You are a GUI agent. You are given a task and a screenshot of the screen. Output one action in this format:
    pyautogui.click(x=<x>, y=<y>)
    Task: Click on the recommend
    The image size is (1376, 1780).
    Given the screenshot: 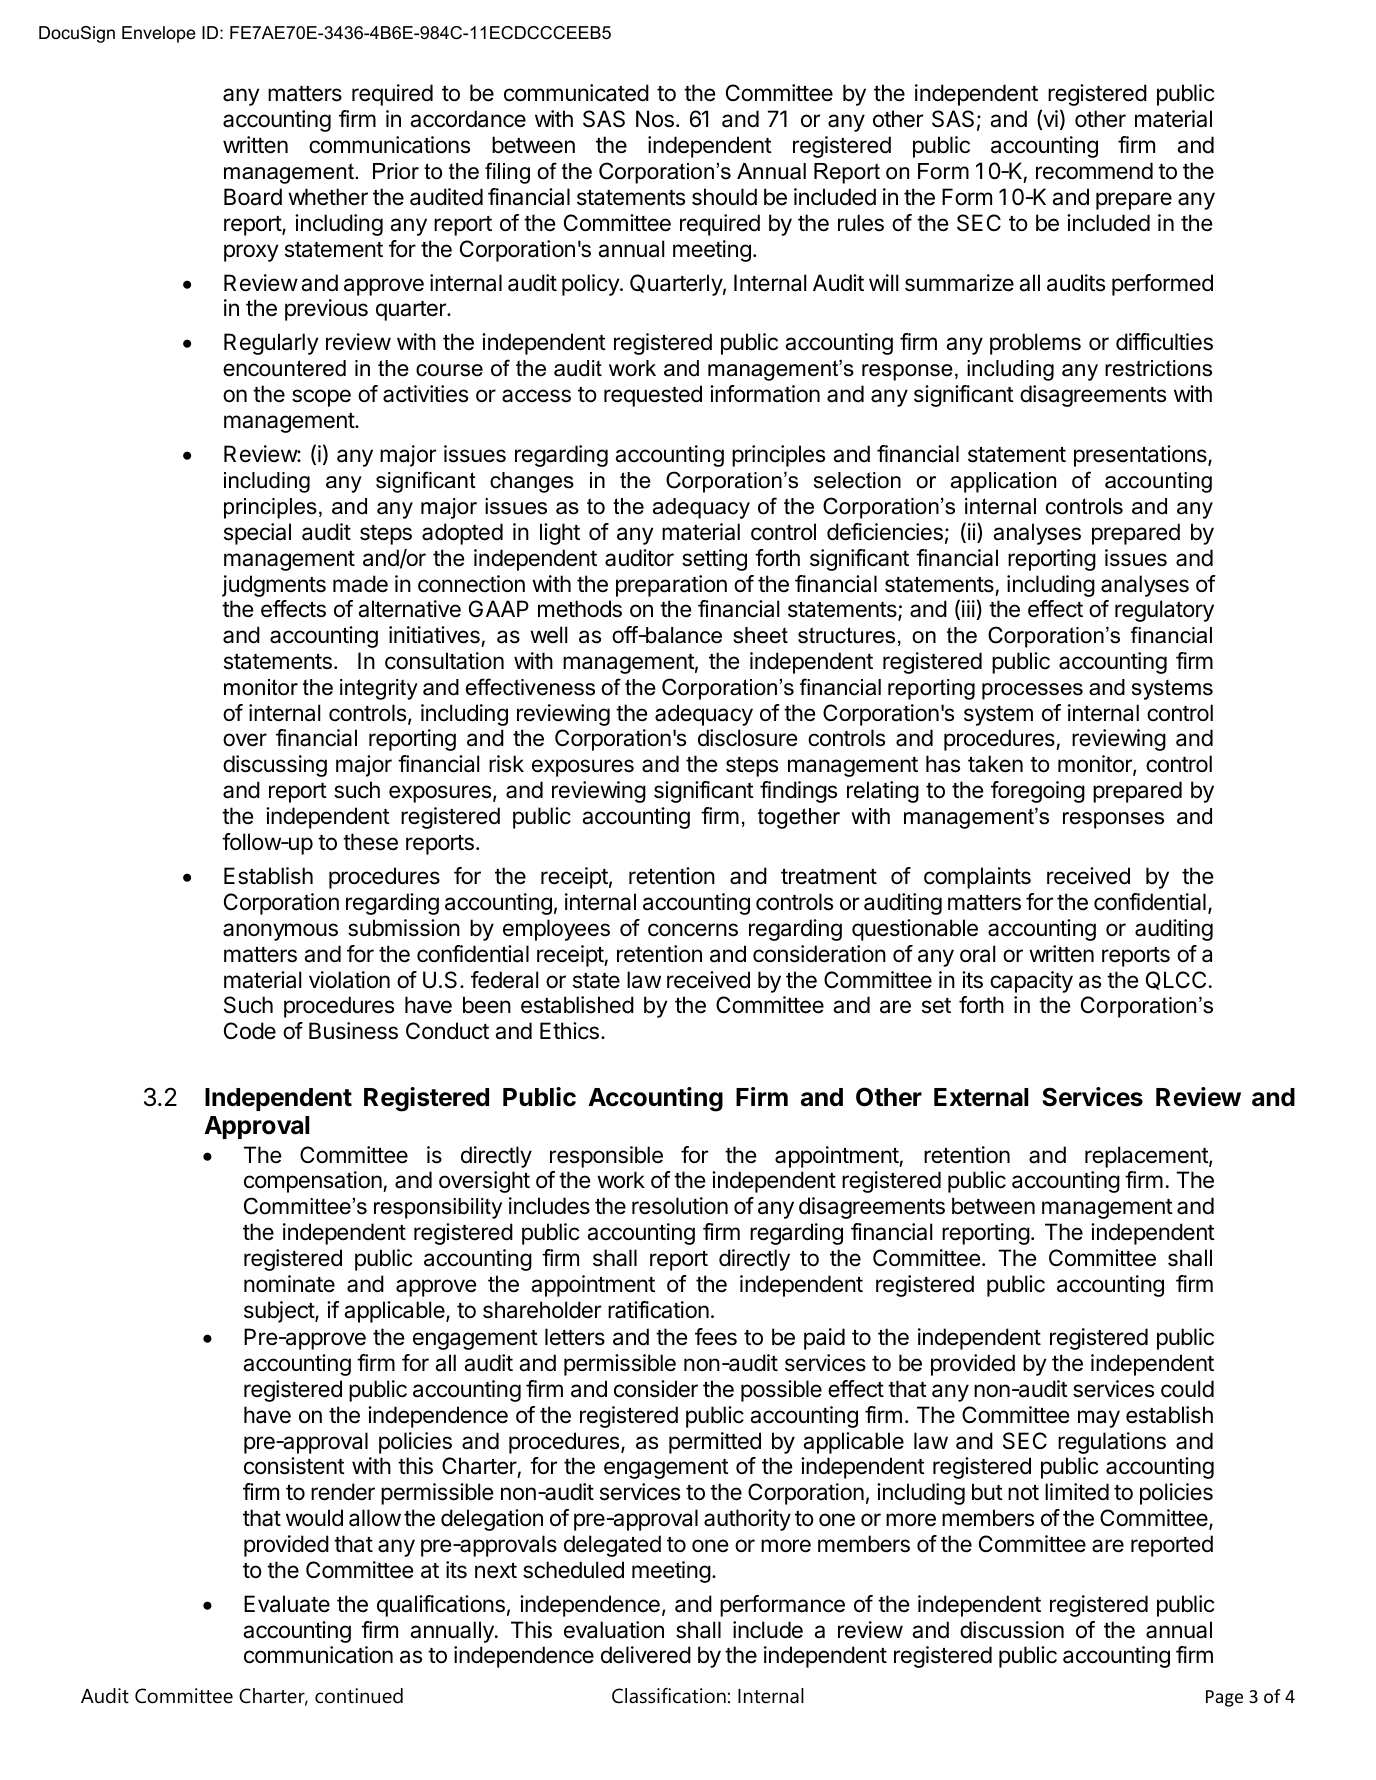 What is the action you would take?
    pyautogui.click(x=1094, y=171)
